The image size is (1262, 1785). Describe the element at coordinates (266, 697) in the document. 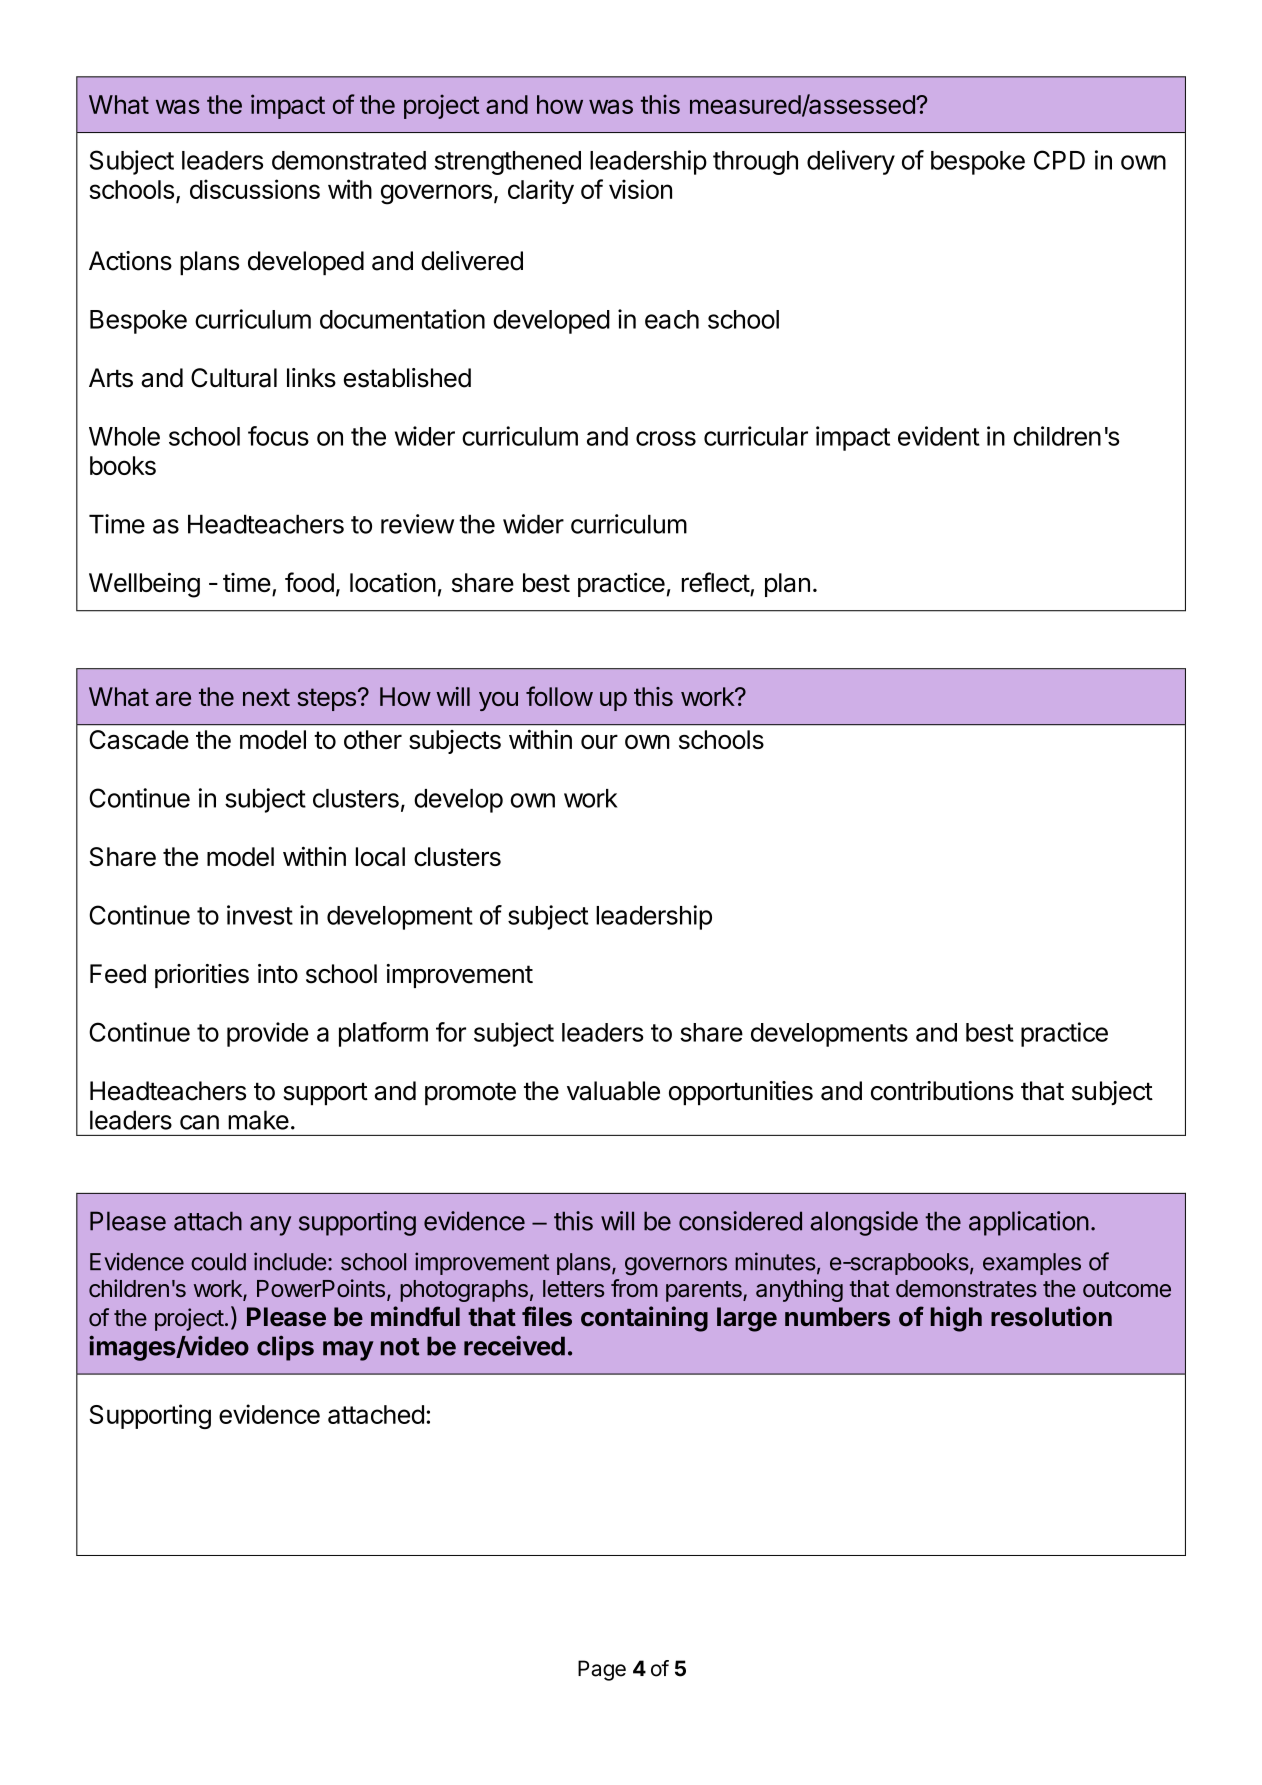

I see `next` at that location.
